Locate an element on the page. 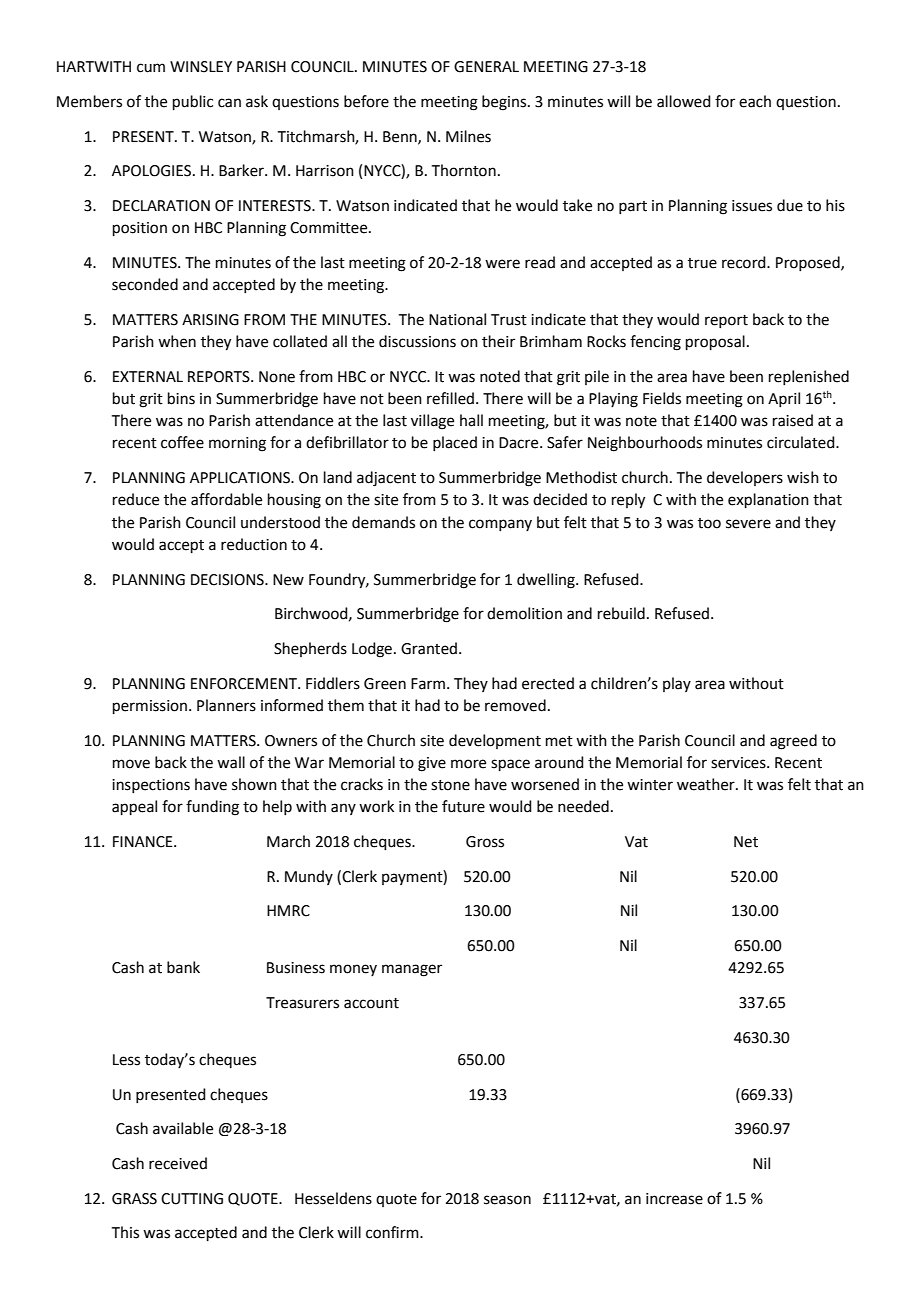  CUTTING is located at coordinates (192, 1199).
